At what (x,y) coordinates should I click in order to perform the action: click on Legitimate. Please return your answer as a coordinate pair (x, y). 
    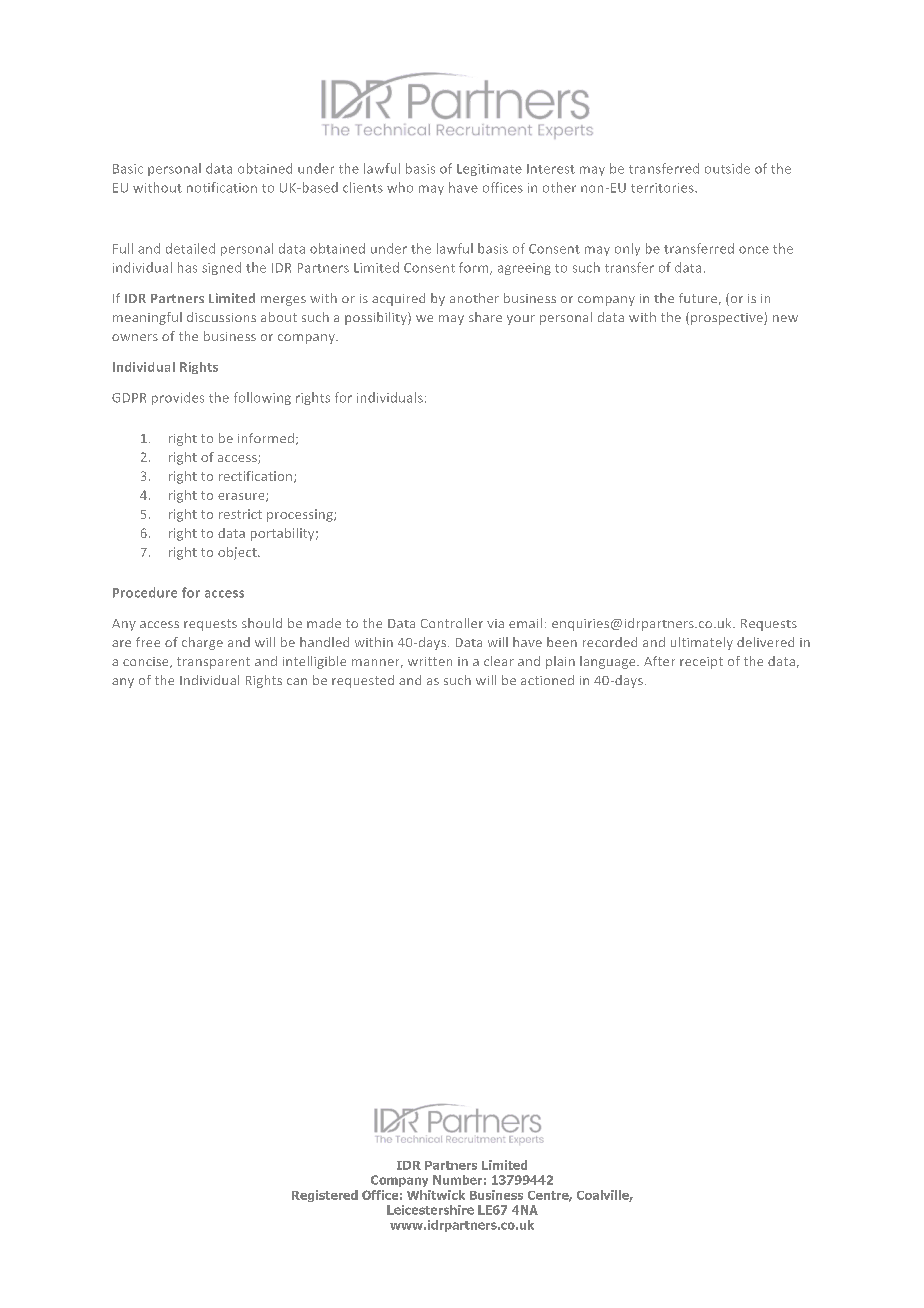
    Looking at the image, I should click on (489, 170).
